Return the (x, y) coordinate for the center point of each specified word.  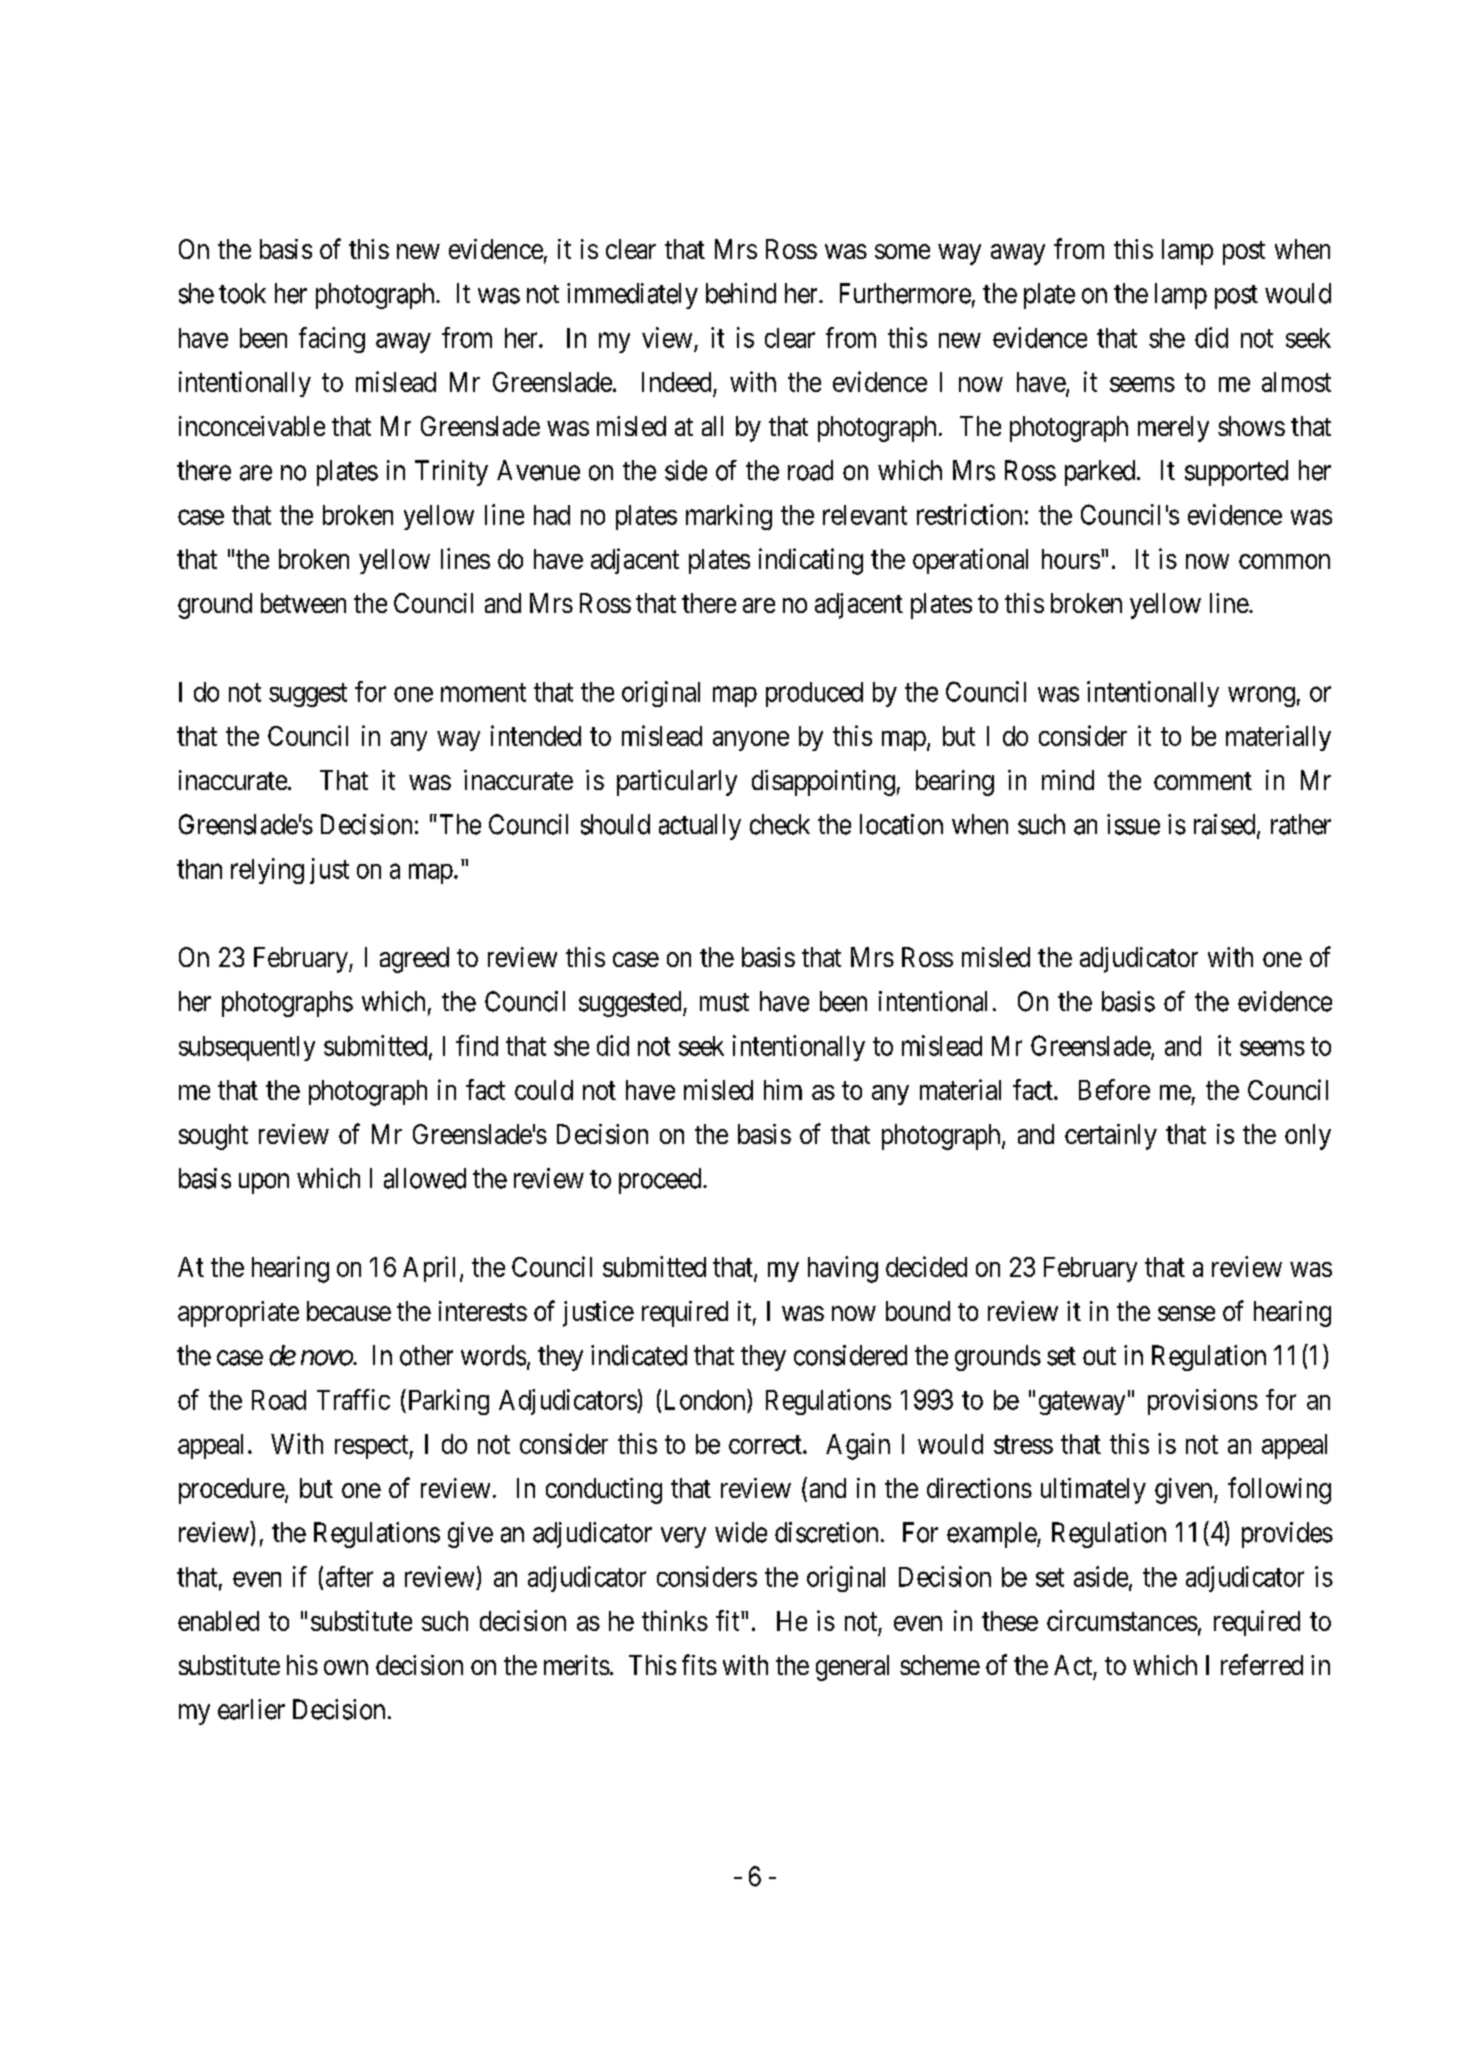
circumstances (1122, 1620)
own (346, 1667)
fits (699, 1664)
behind (741, 293)
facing (332, 340)
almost (1296, 382)
